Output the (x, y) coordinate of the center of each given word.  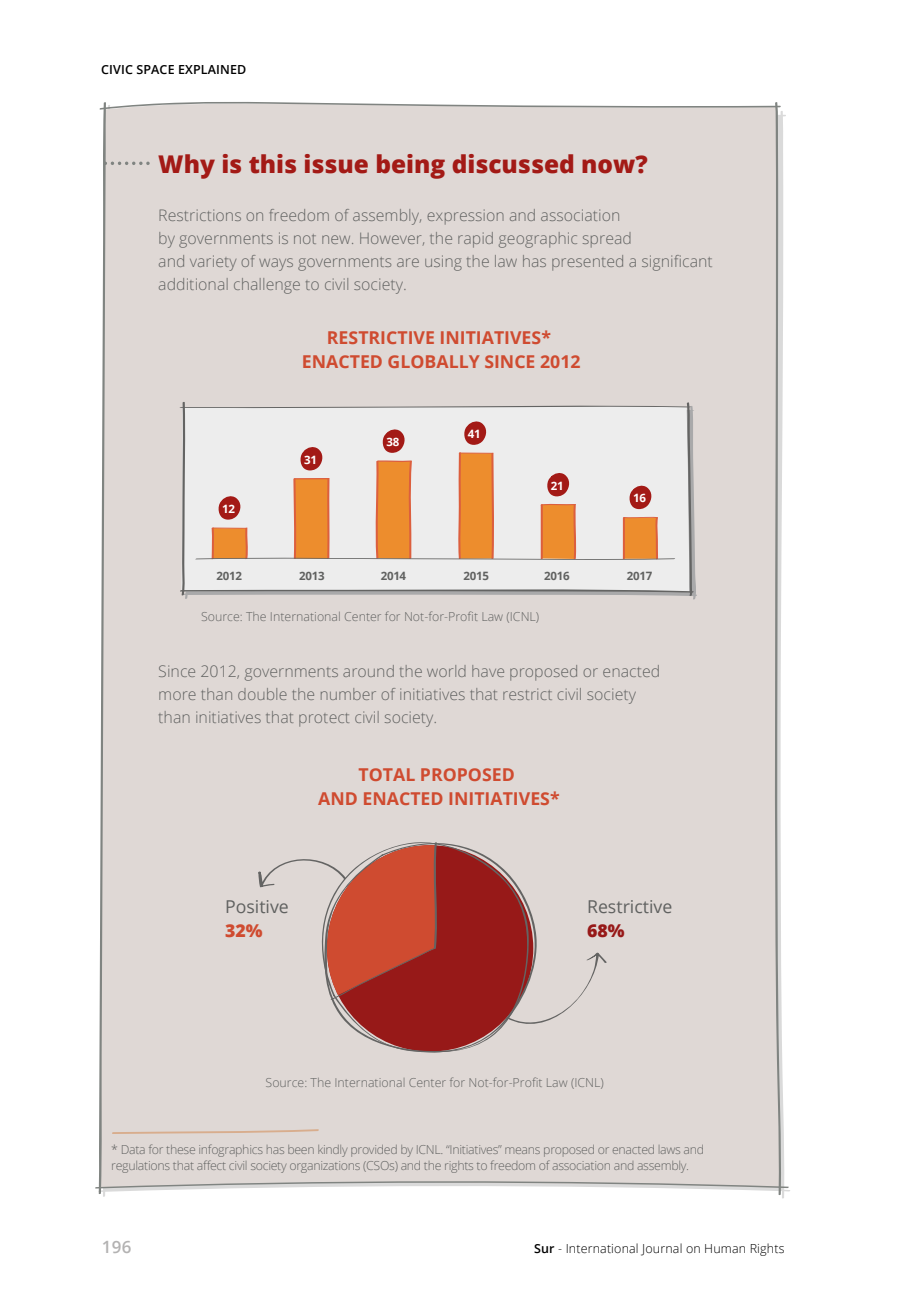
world (446, 671)
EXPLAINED (212, 69)
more (177, 695)
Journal (661, 1249)
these (180, 1149)
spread (607, 239)
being (411, 166)
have (488, 671)
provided (374, 1151)
